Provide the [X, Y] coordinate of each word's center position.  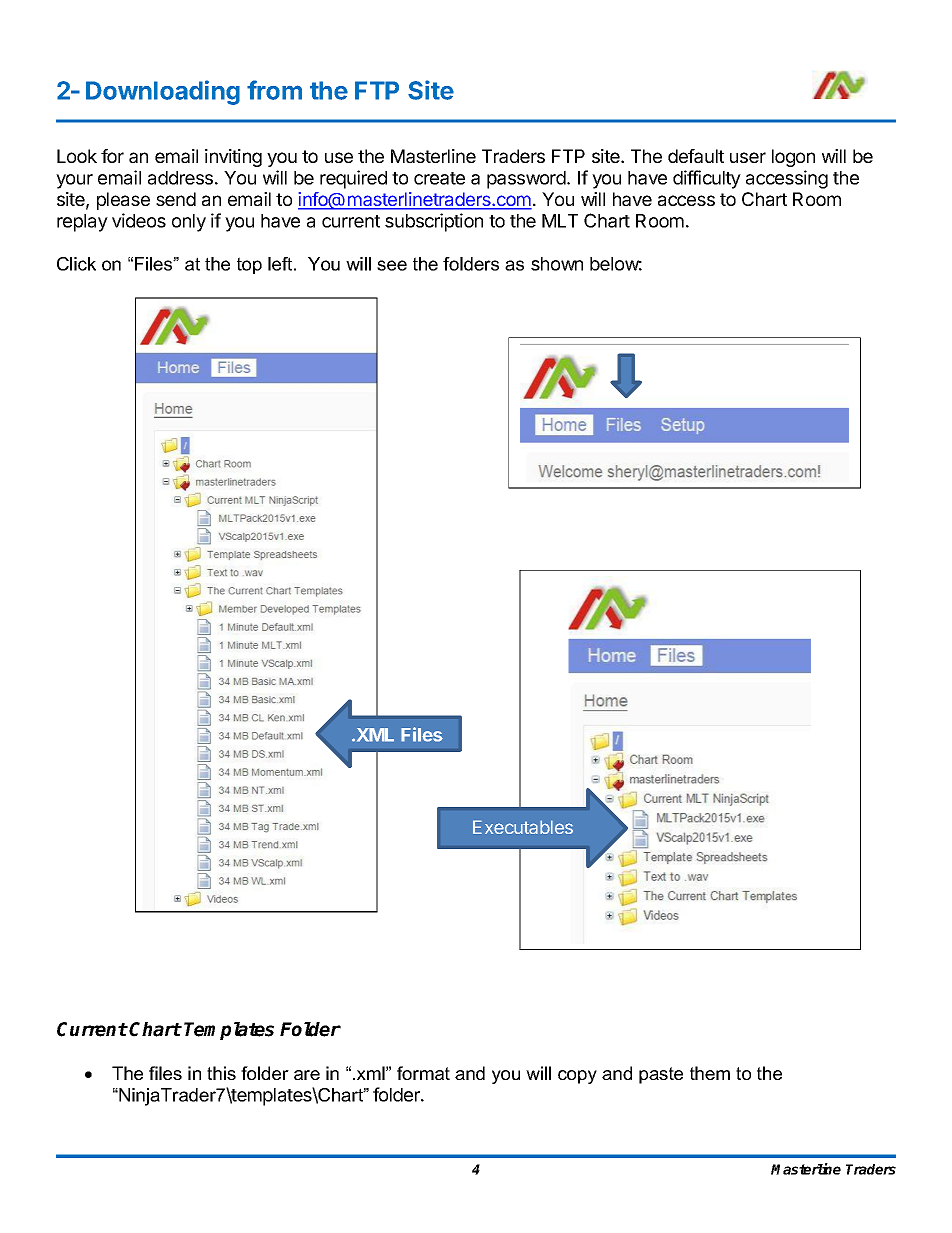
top [249, 265]
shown [557, 264]
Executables [523, 827]
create [439, 178]
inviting [233, 158]
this [221, 1073]
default [696, 156]
